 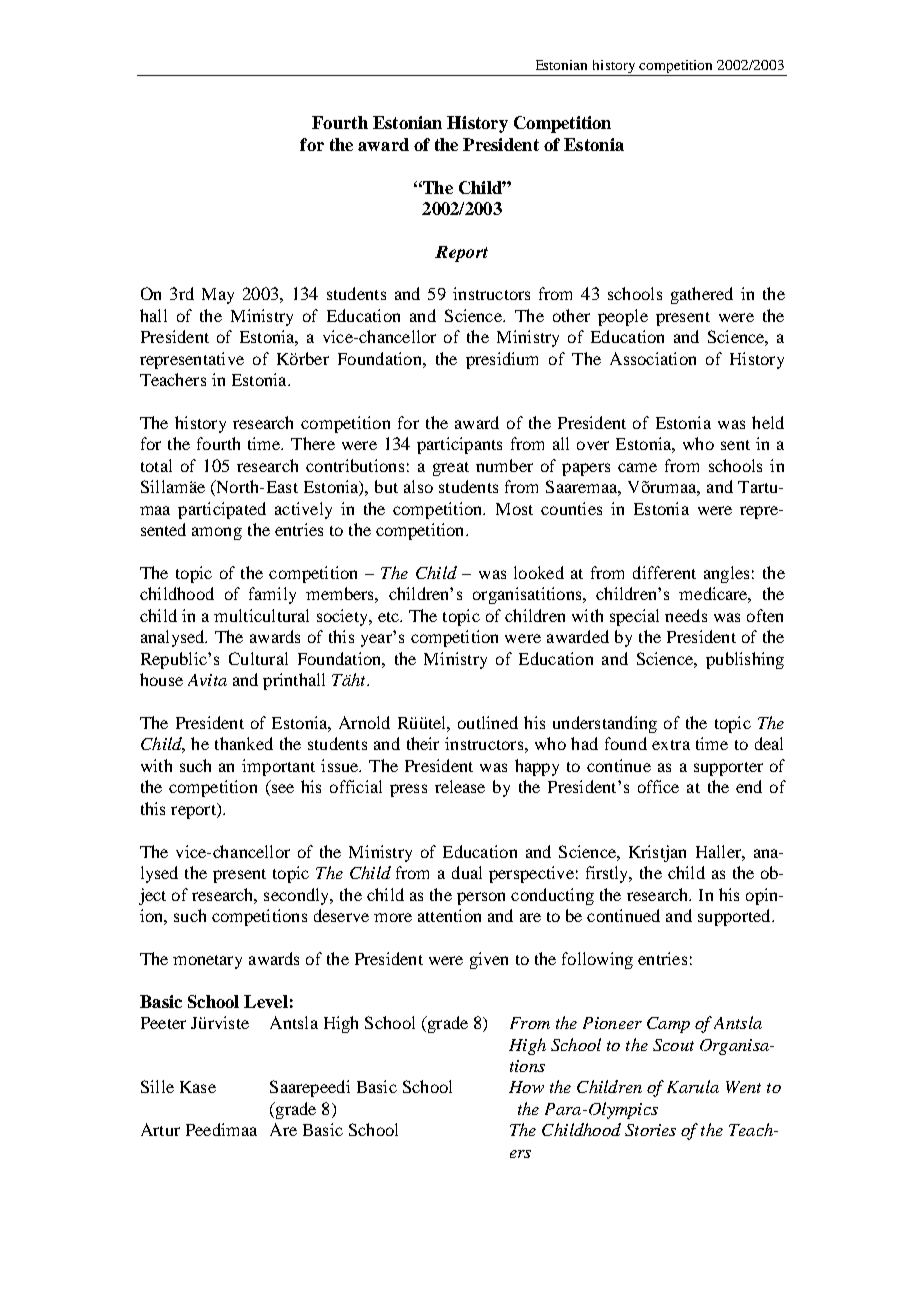 What do you see at coordinates (526, 1087) in the screenshot?
I see `How` at bounding box center [526, 1087].
